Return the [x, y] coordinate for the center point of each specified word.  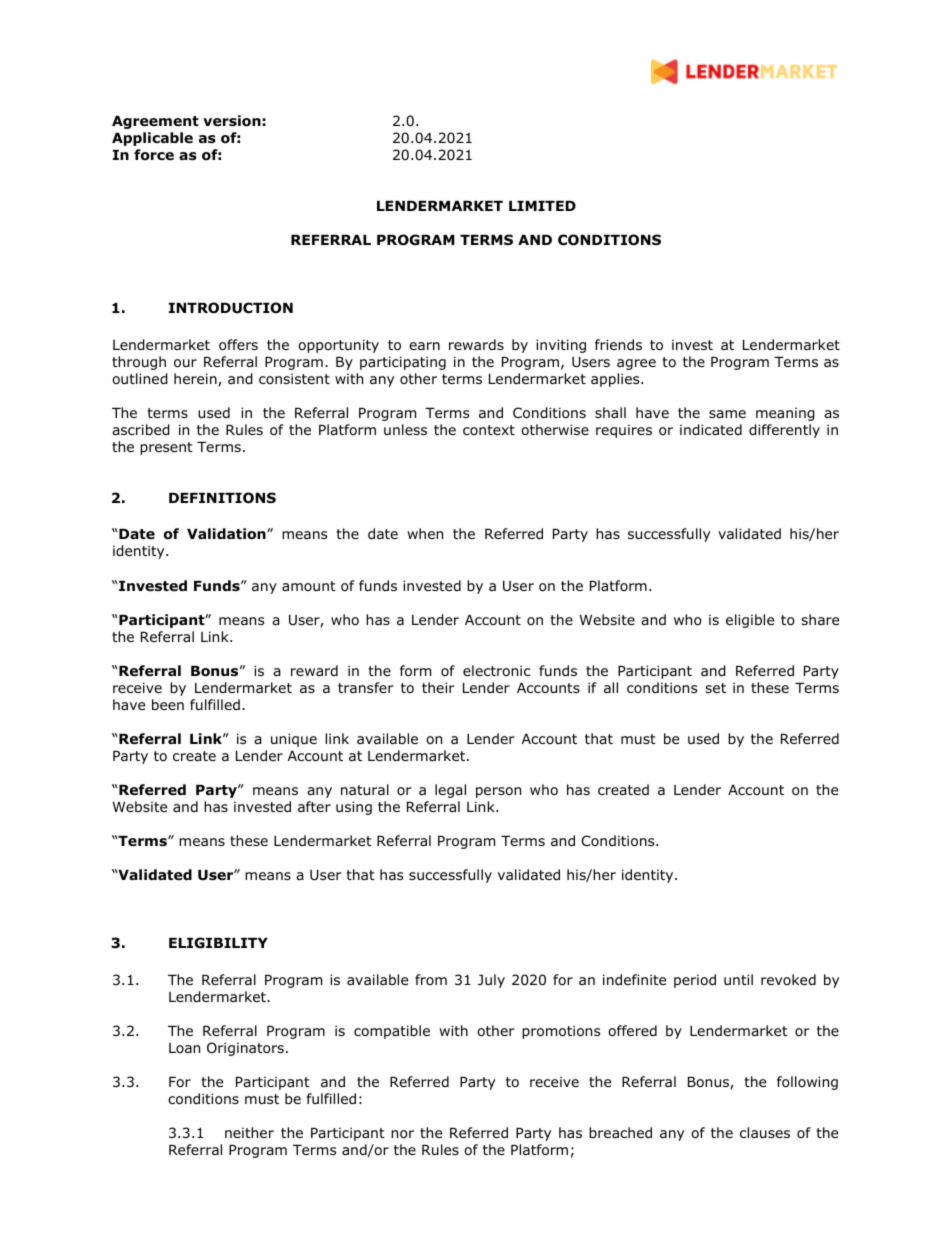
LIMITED [542, 206]
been [168, 704]
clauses [765, 1132]
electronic [496, 671]
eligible [750, 621]
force [154, 155]
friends [618, 344]
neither [249, 1132]
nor [402, 1134]
